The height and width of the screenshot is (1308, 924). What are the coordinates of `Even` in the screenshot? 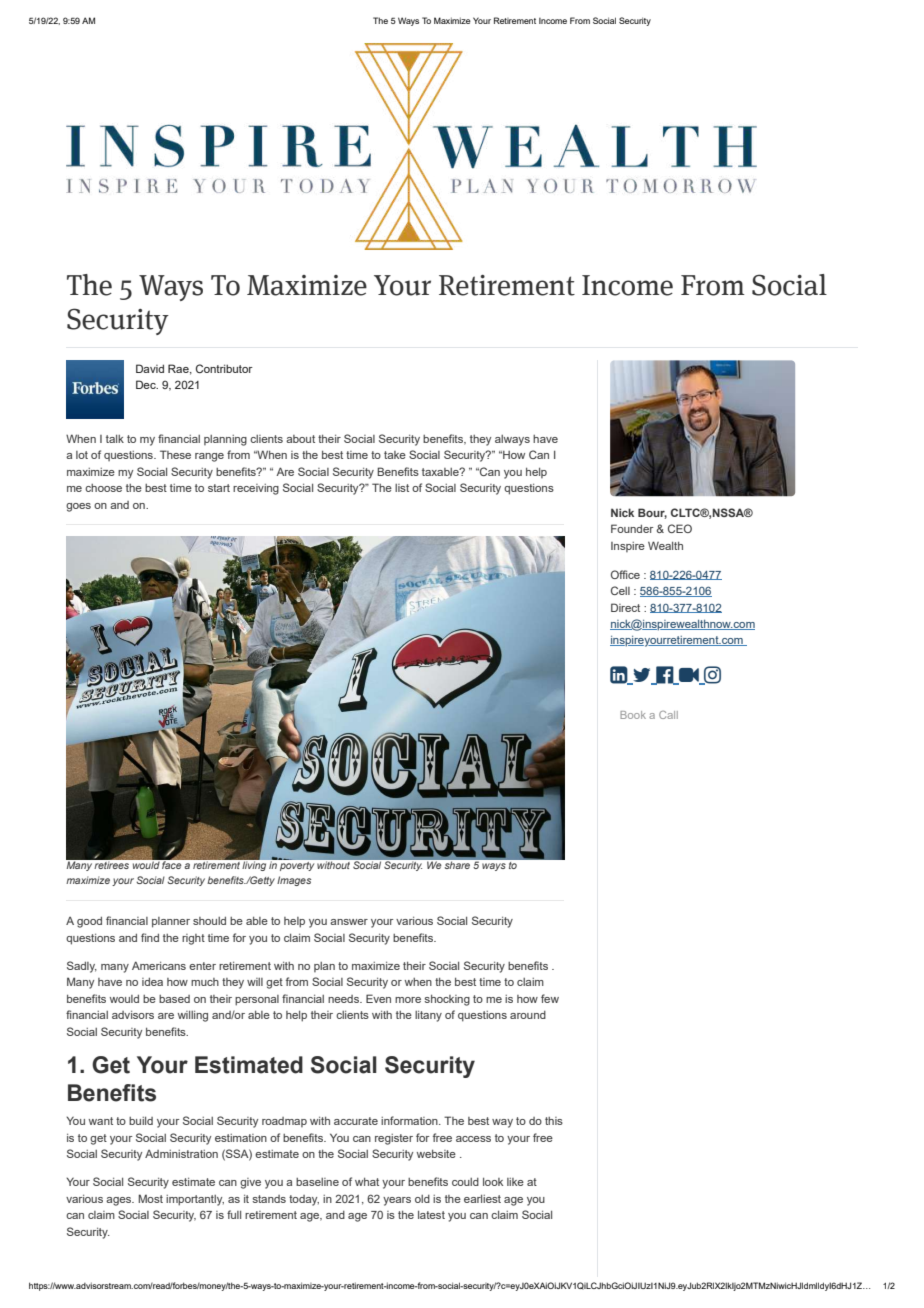 It's located at (378, 998).
